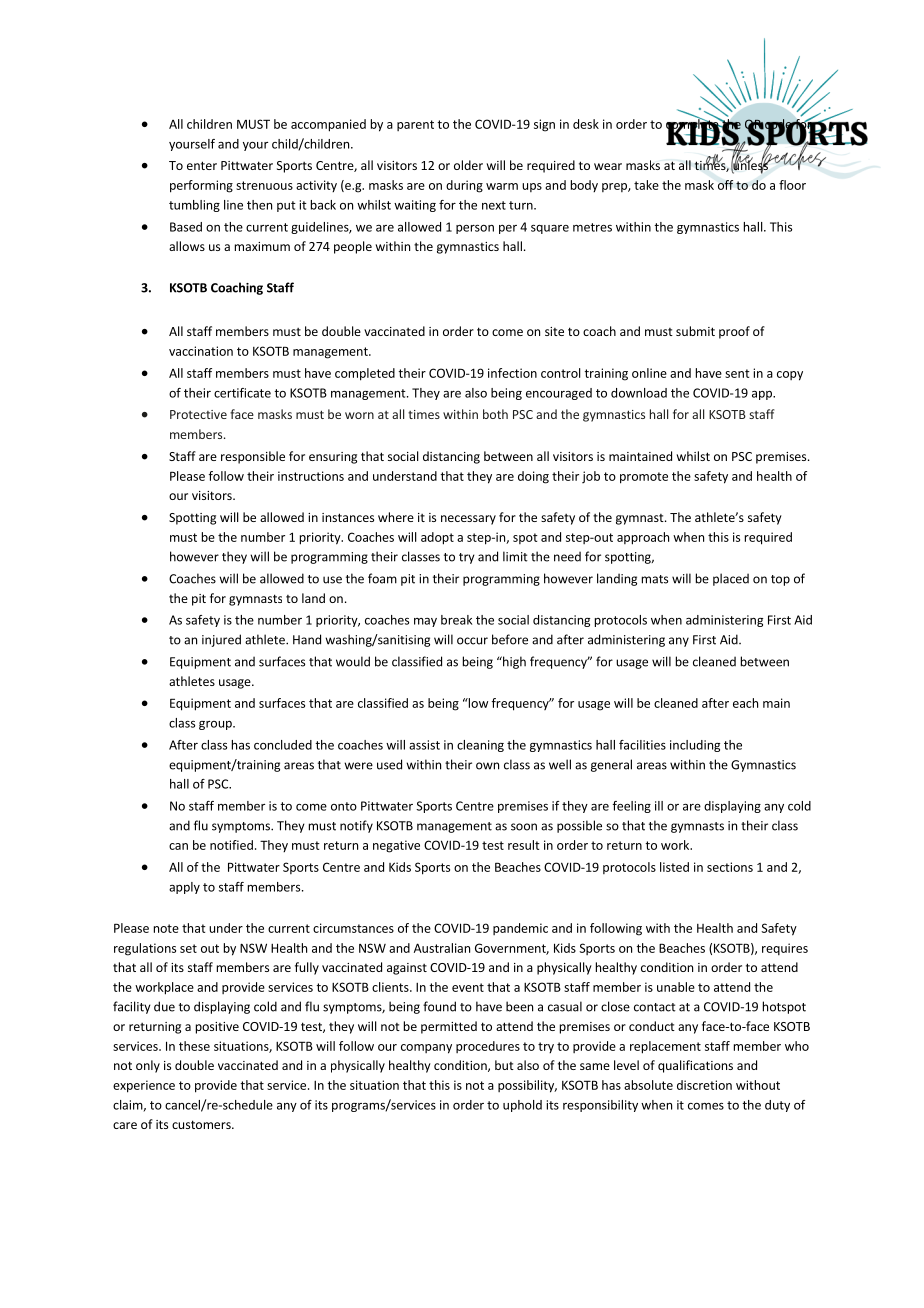 The height and width of the screenshot is (1308, 924). What do you see at coordinates (495, 414) in the screenshot?
I see `both` at bounding box center [495, 414].
